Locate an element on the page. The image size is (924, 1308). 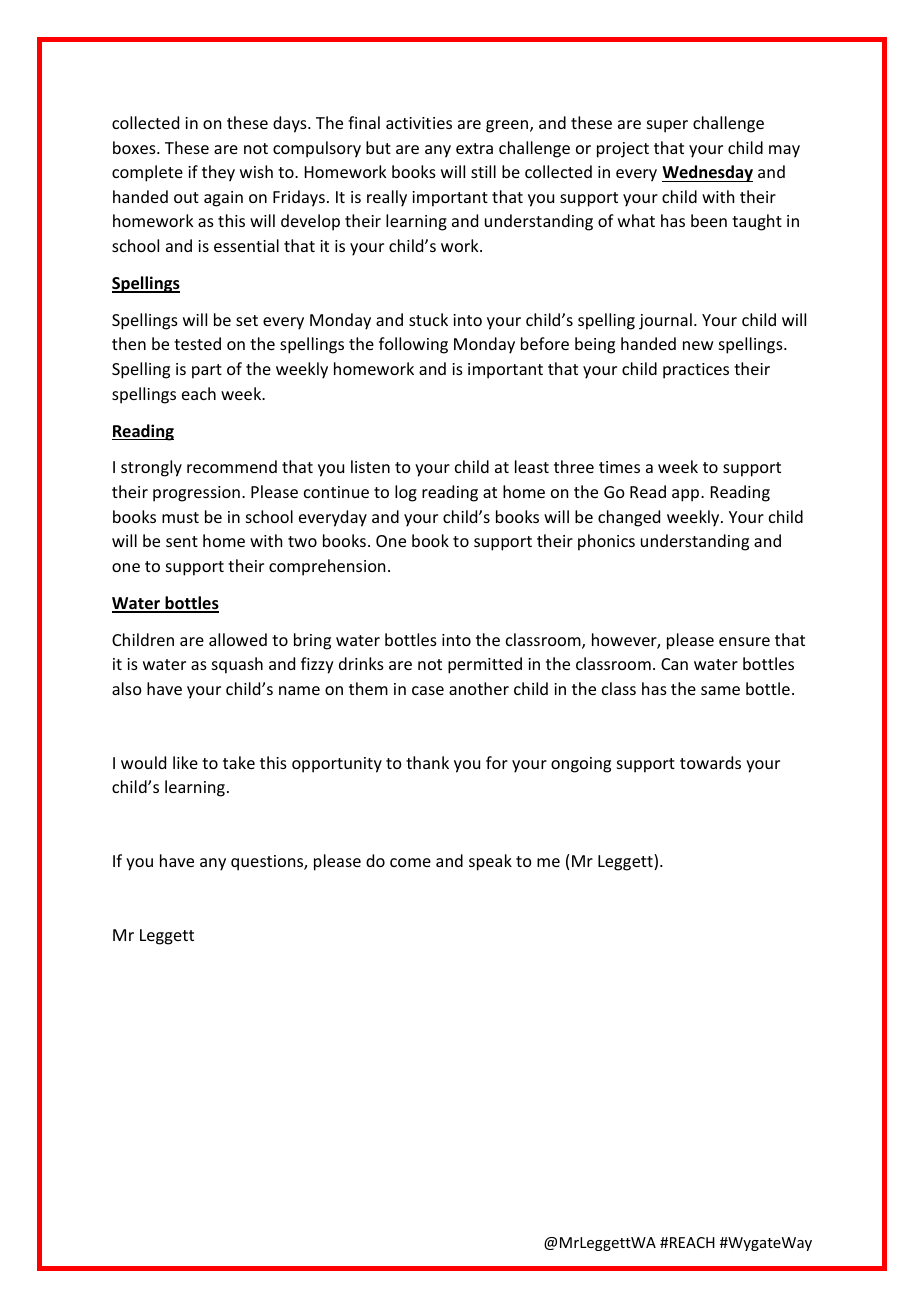
extra is located at coordinates (474, 148).
